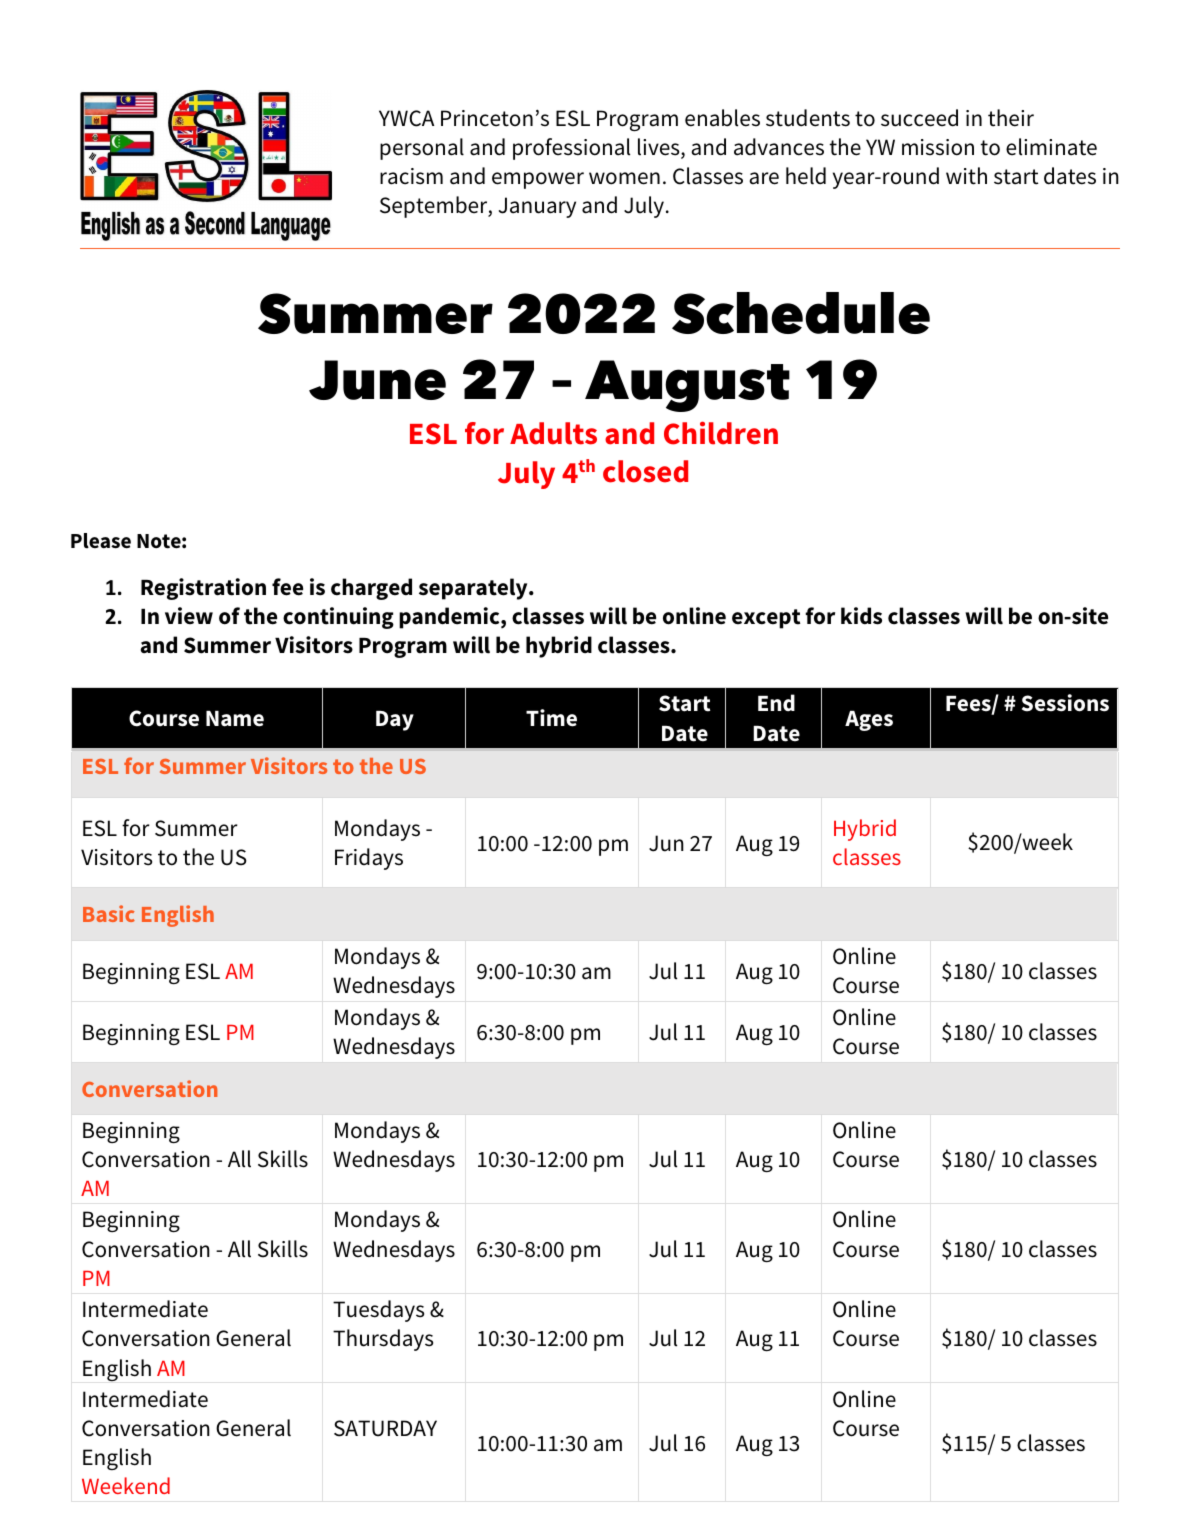 Image resolution: width=1188 pixels, height=1537 pixels. I want to click on Time, so click(551, 718).
